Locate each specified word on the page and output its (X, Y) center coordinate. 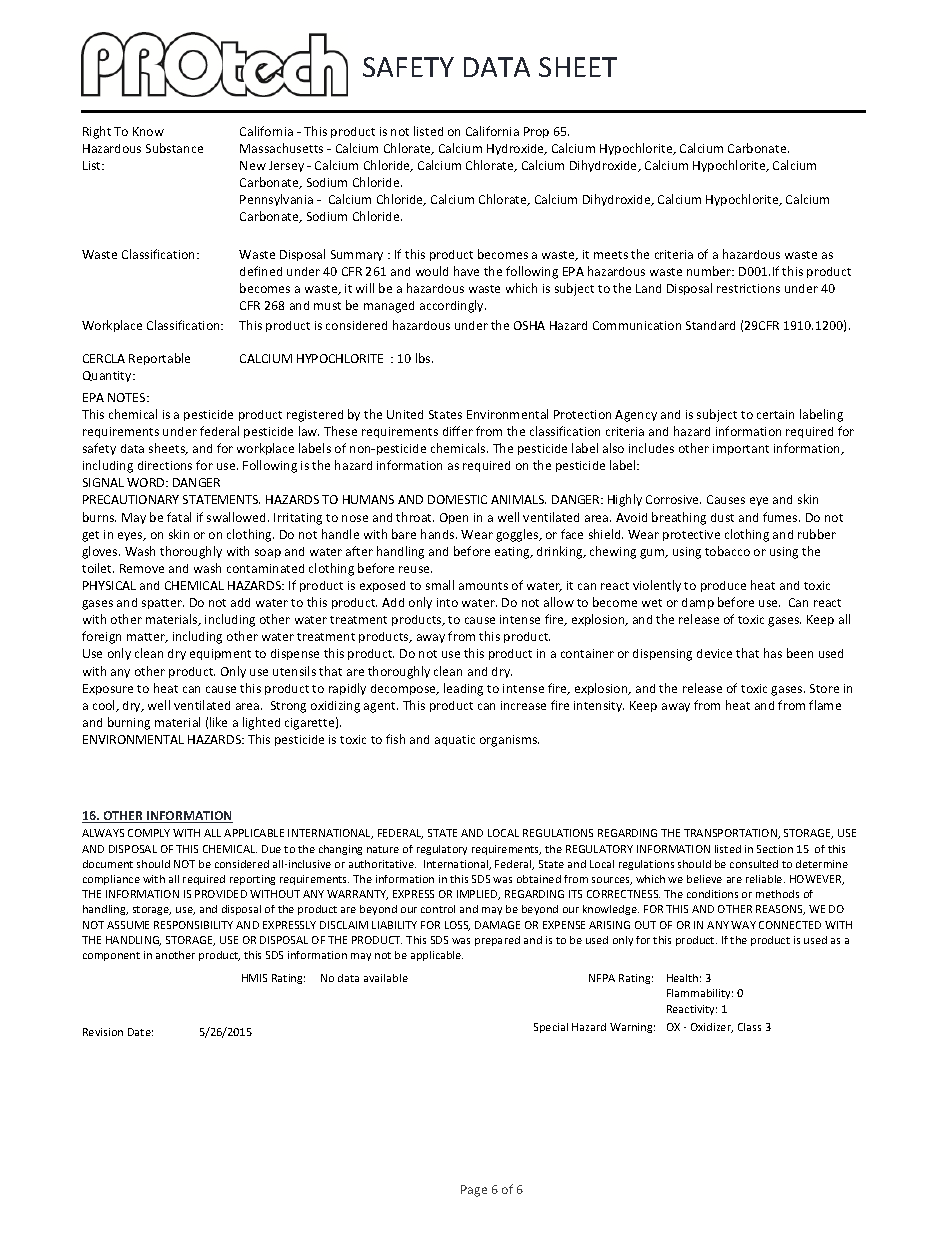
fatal (179, 517)
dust (722, 517)
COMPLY (149, 833)
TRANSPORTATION (731, 834)
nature (383, 849)
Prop (536, 132)
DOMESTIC (457, 499)
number (710, 271)
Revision (103, 1032)
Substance (174, 148)
